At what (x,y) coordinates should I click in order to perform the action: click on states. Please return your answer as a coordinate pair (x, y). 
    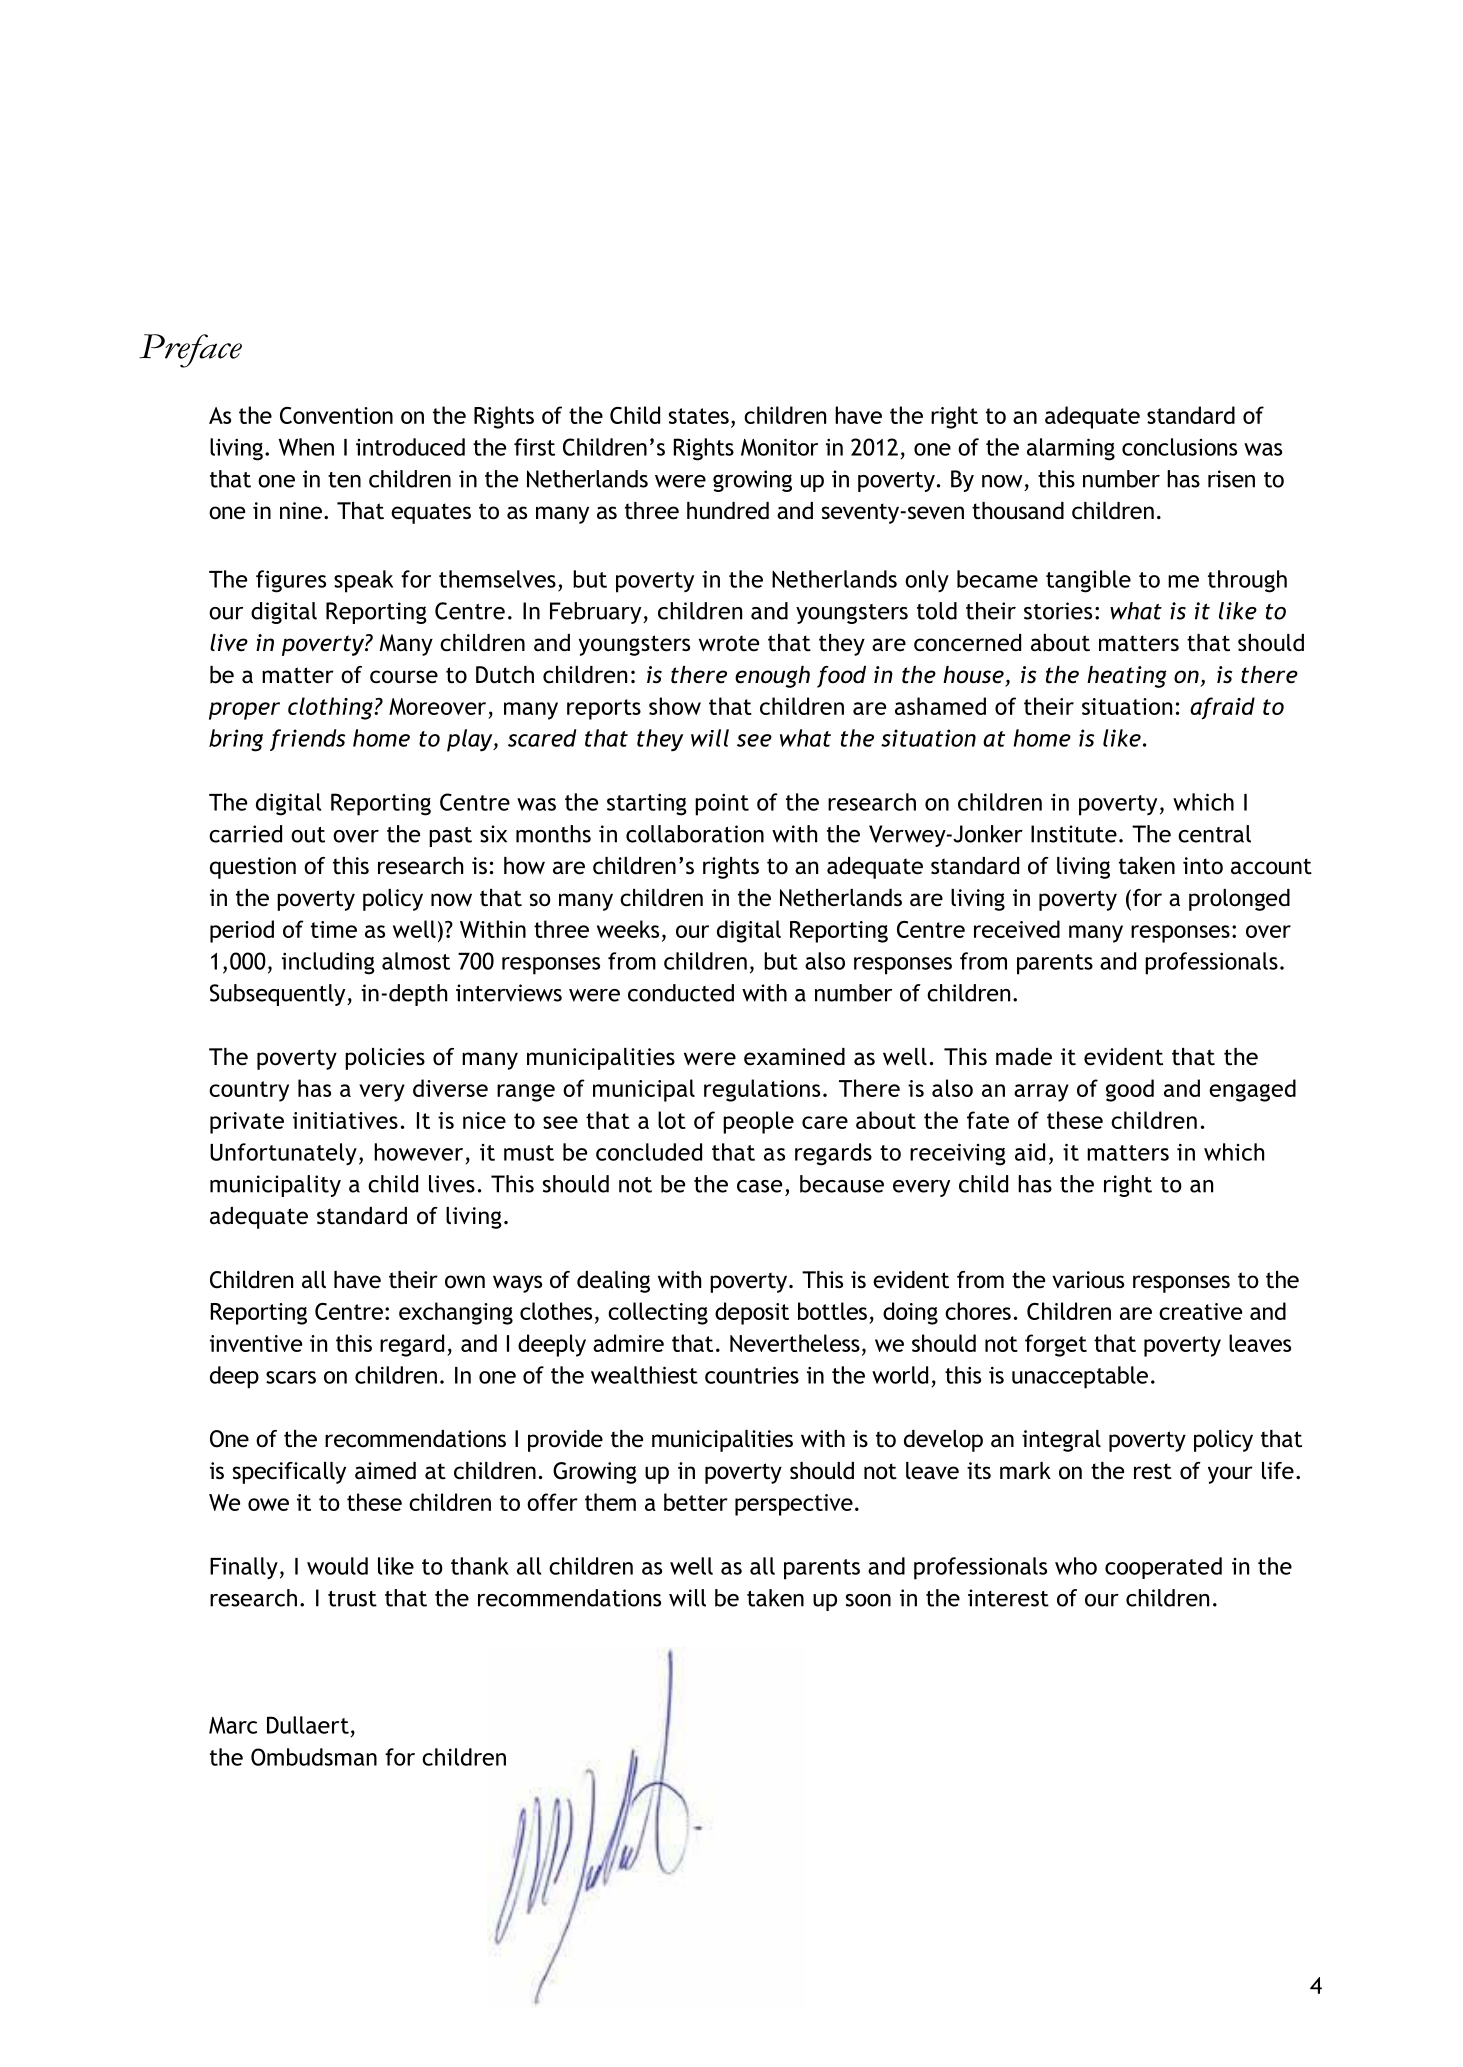
    Looking at the image, I should click on (699, 416).
